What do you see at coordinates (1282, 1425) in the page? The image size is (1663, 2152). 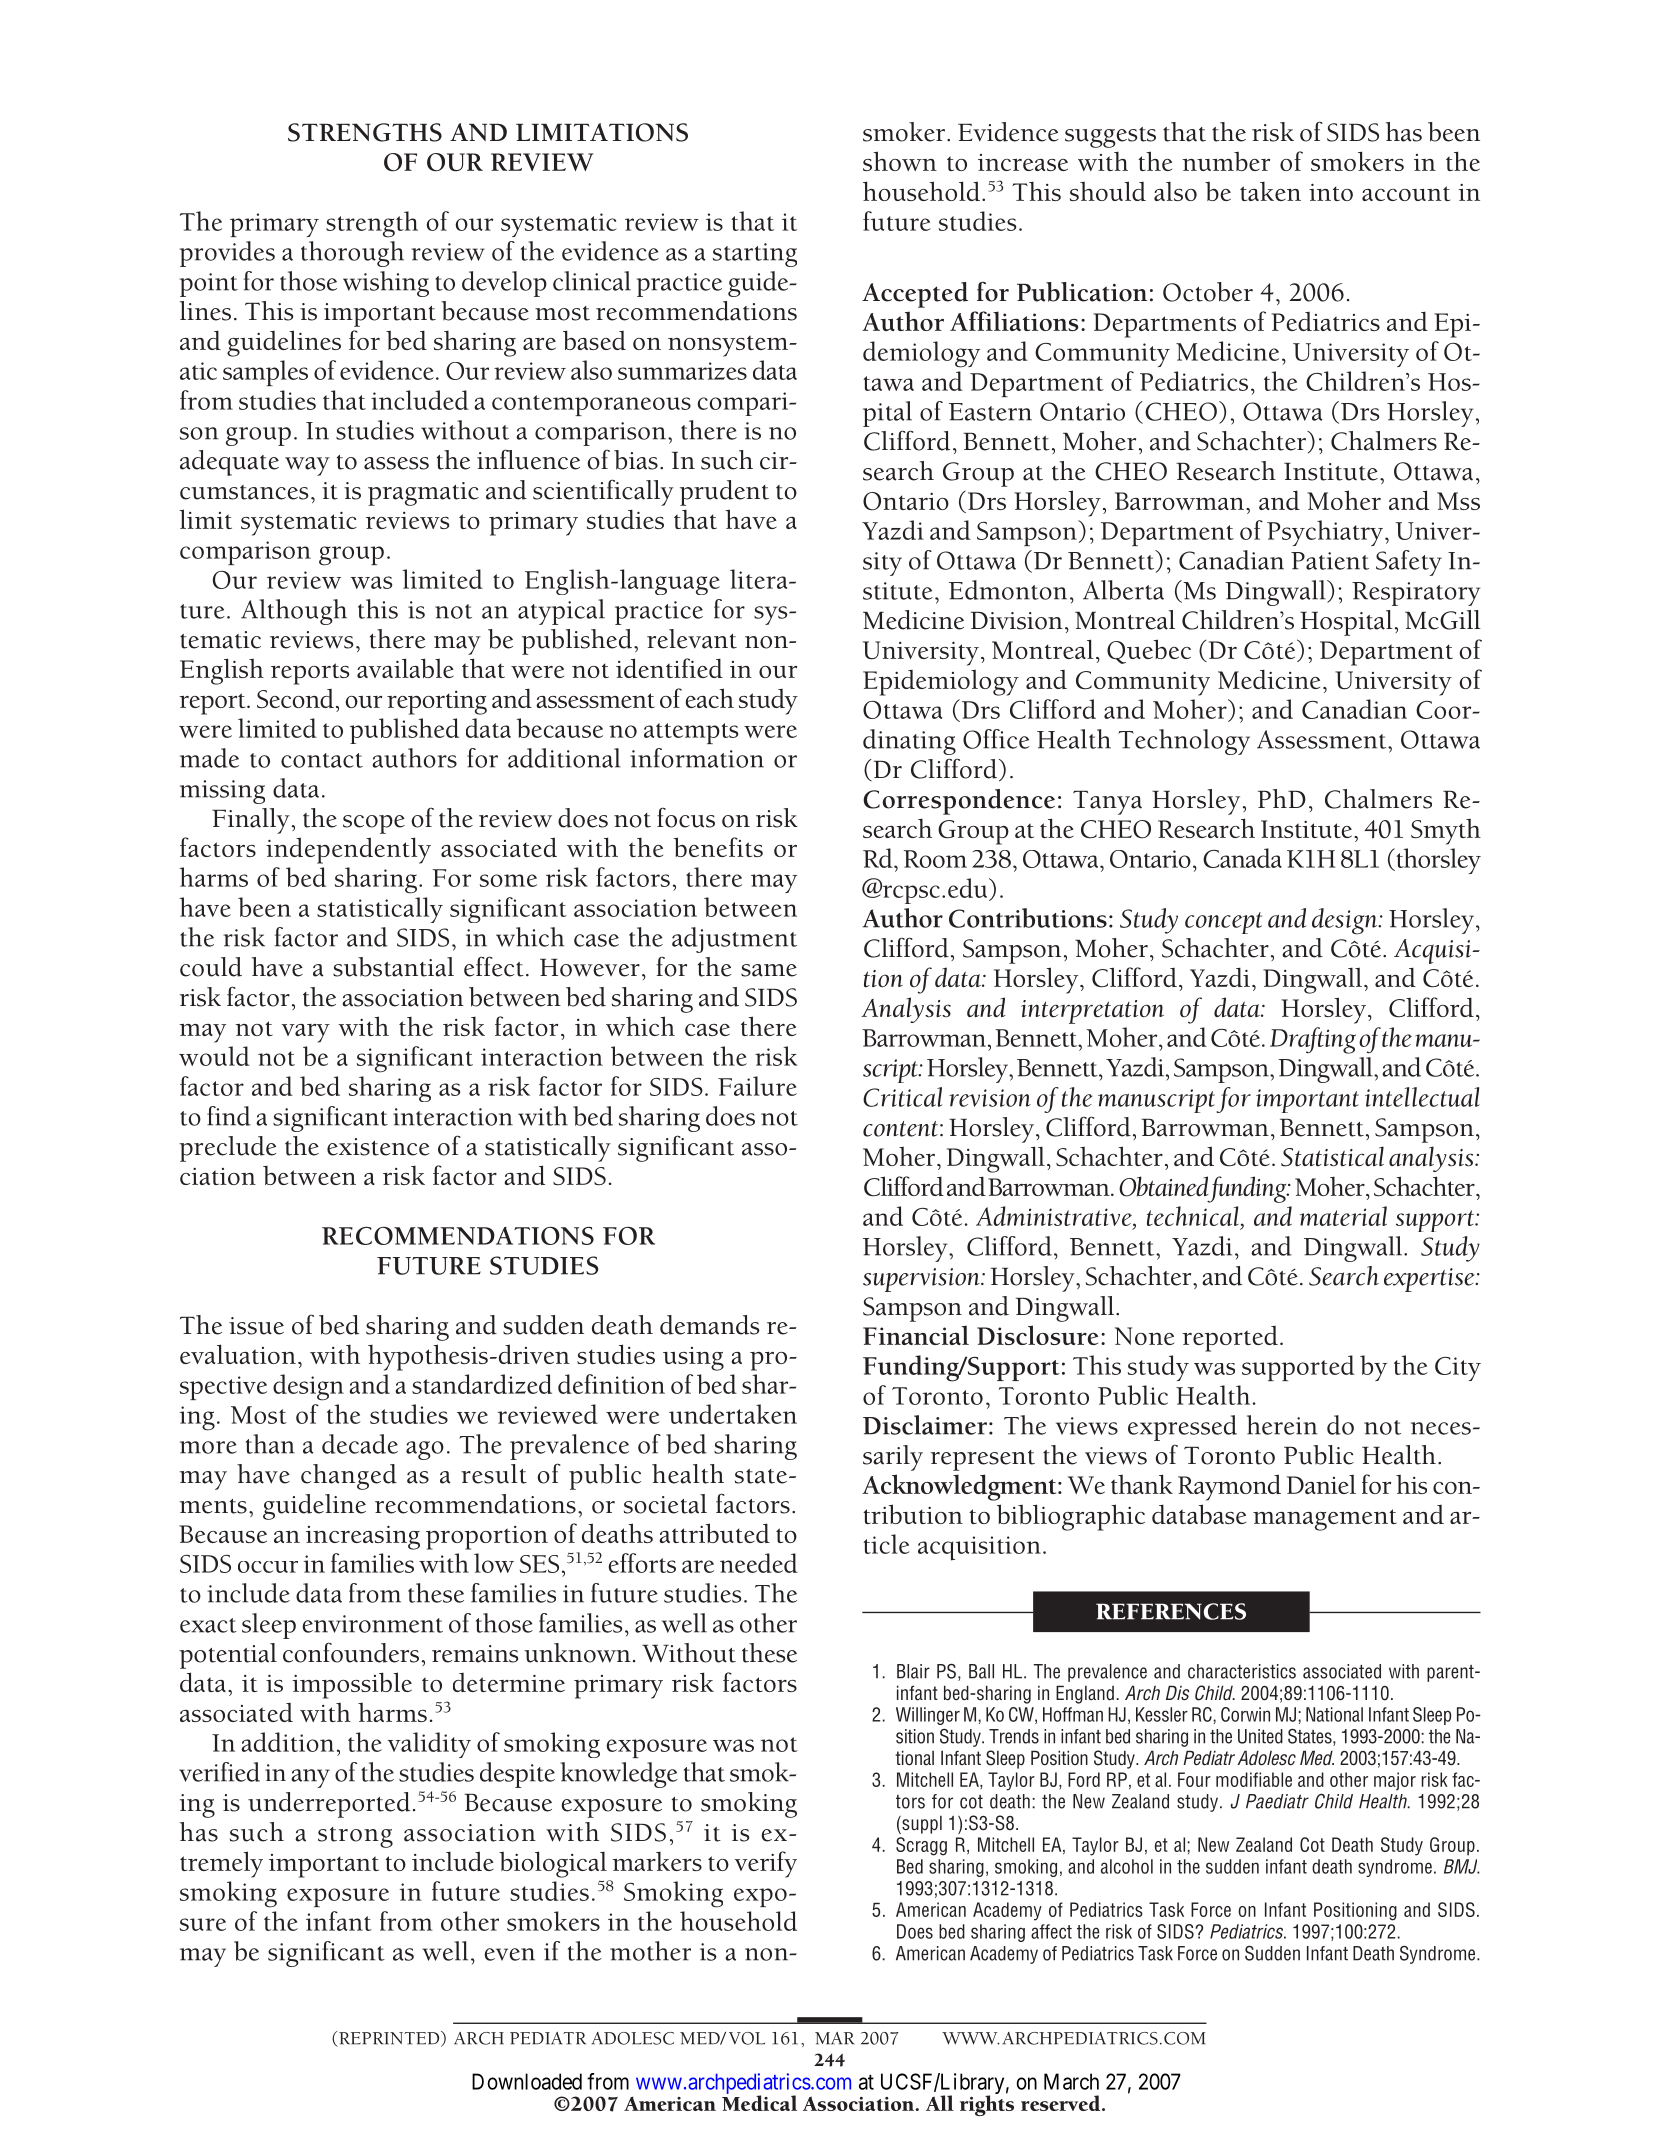 I see `herein` at bounding box center [1282, 1425].
